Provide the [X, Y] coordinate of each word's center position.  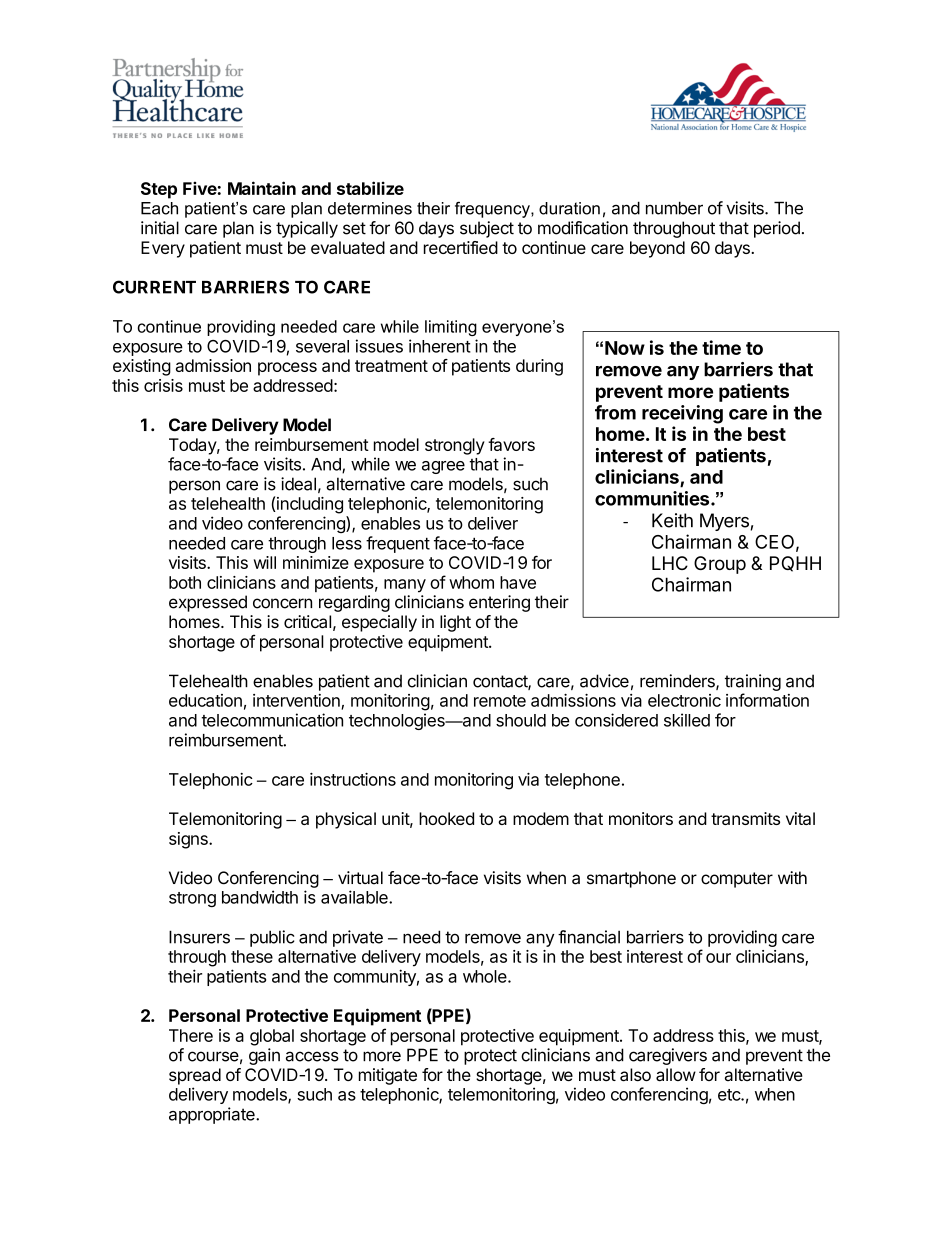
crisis [163, 385]
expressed [208, 603]
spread [195, 1076]
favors [511, 444]
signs [189, 840]
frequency [493, 209]
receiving [682, 414]
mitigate [388, 1076]
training [753, 682]
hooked [446, 818]
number [674, 208]
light [455, 623]
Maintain [262, 188]
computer [737, 880]
